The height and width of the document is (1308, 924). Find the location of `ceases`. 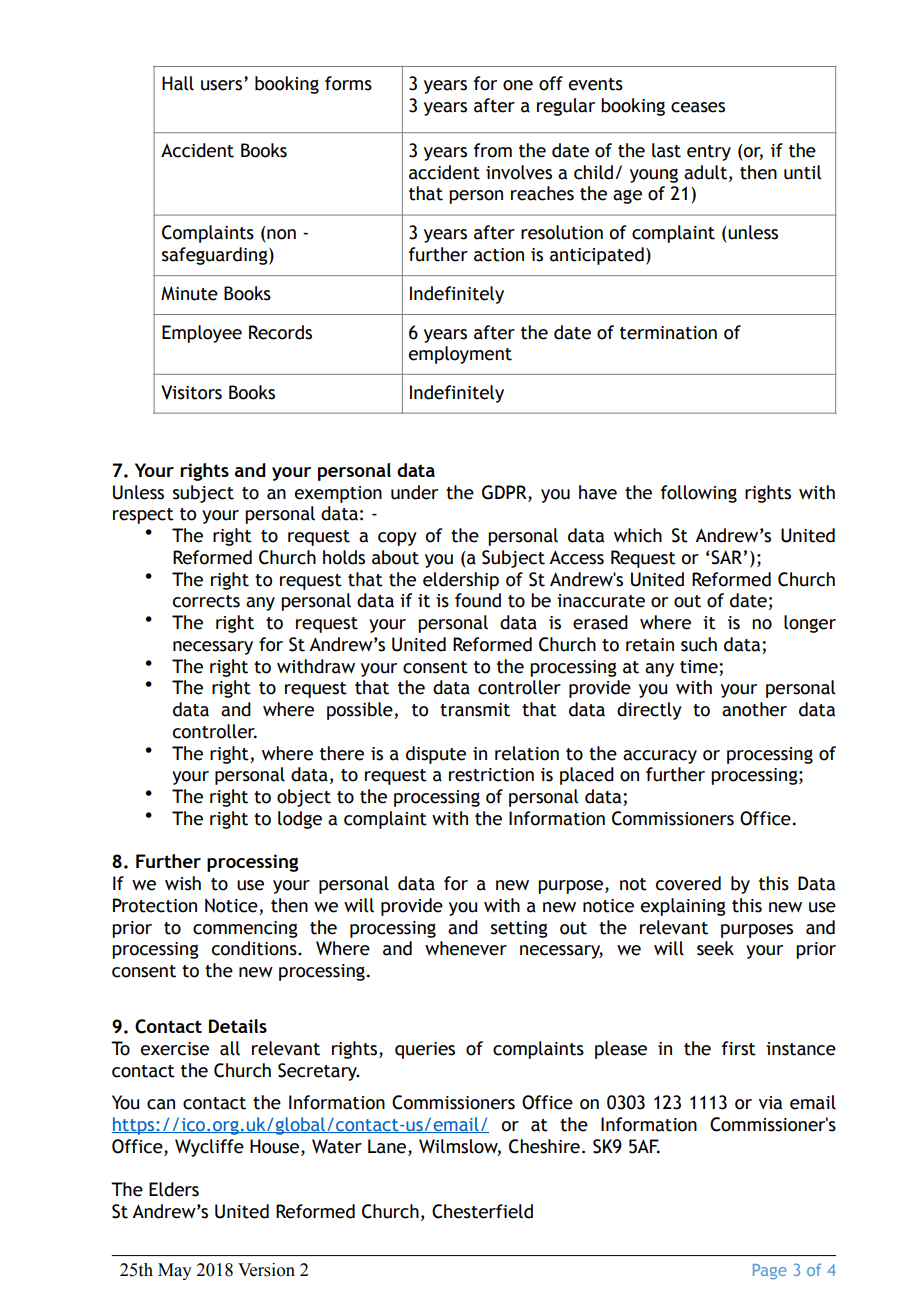

ceases is located at coordinates (698, 107).
